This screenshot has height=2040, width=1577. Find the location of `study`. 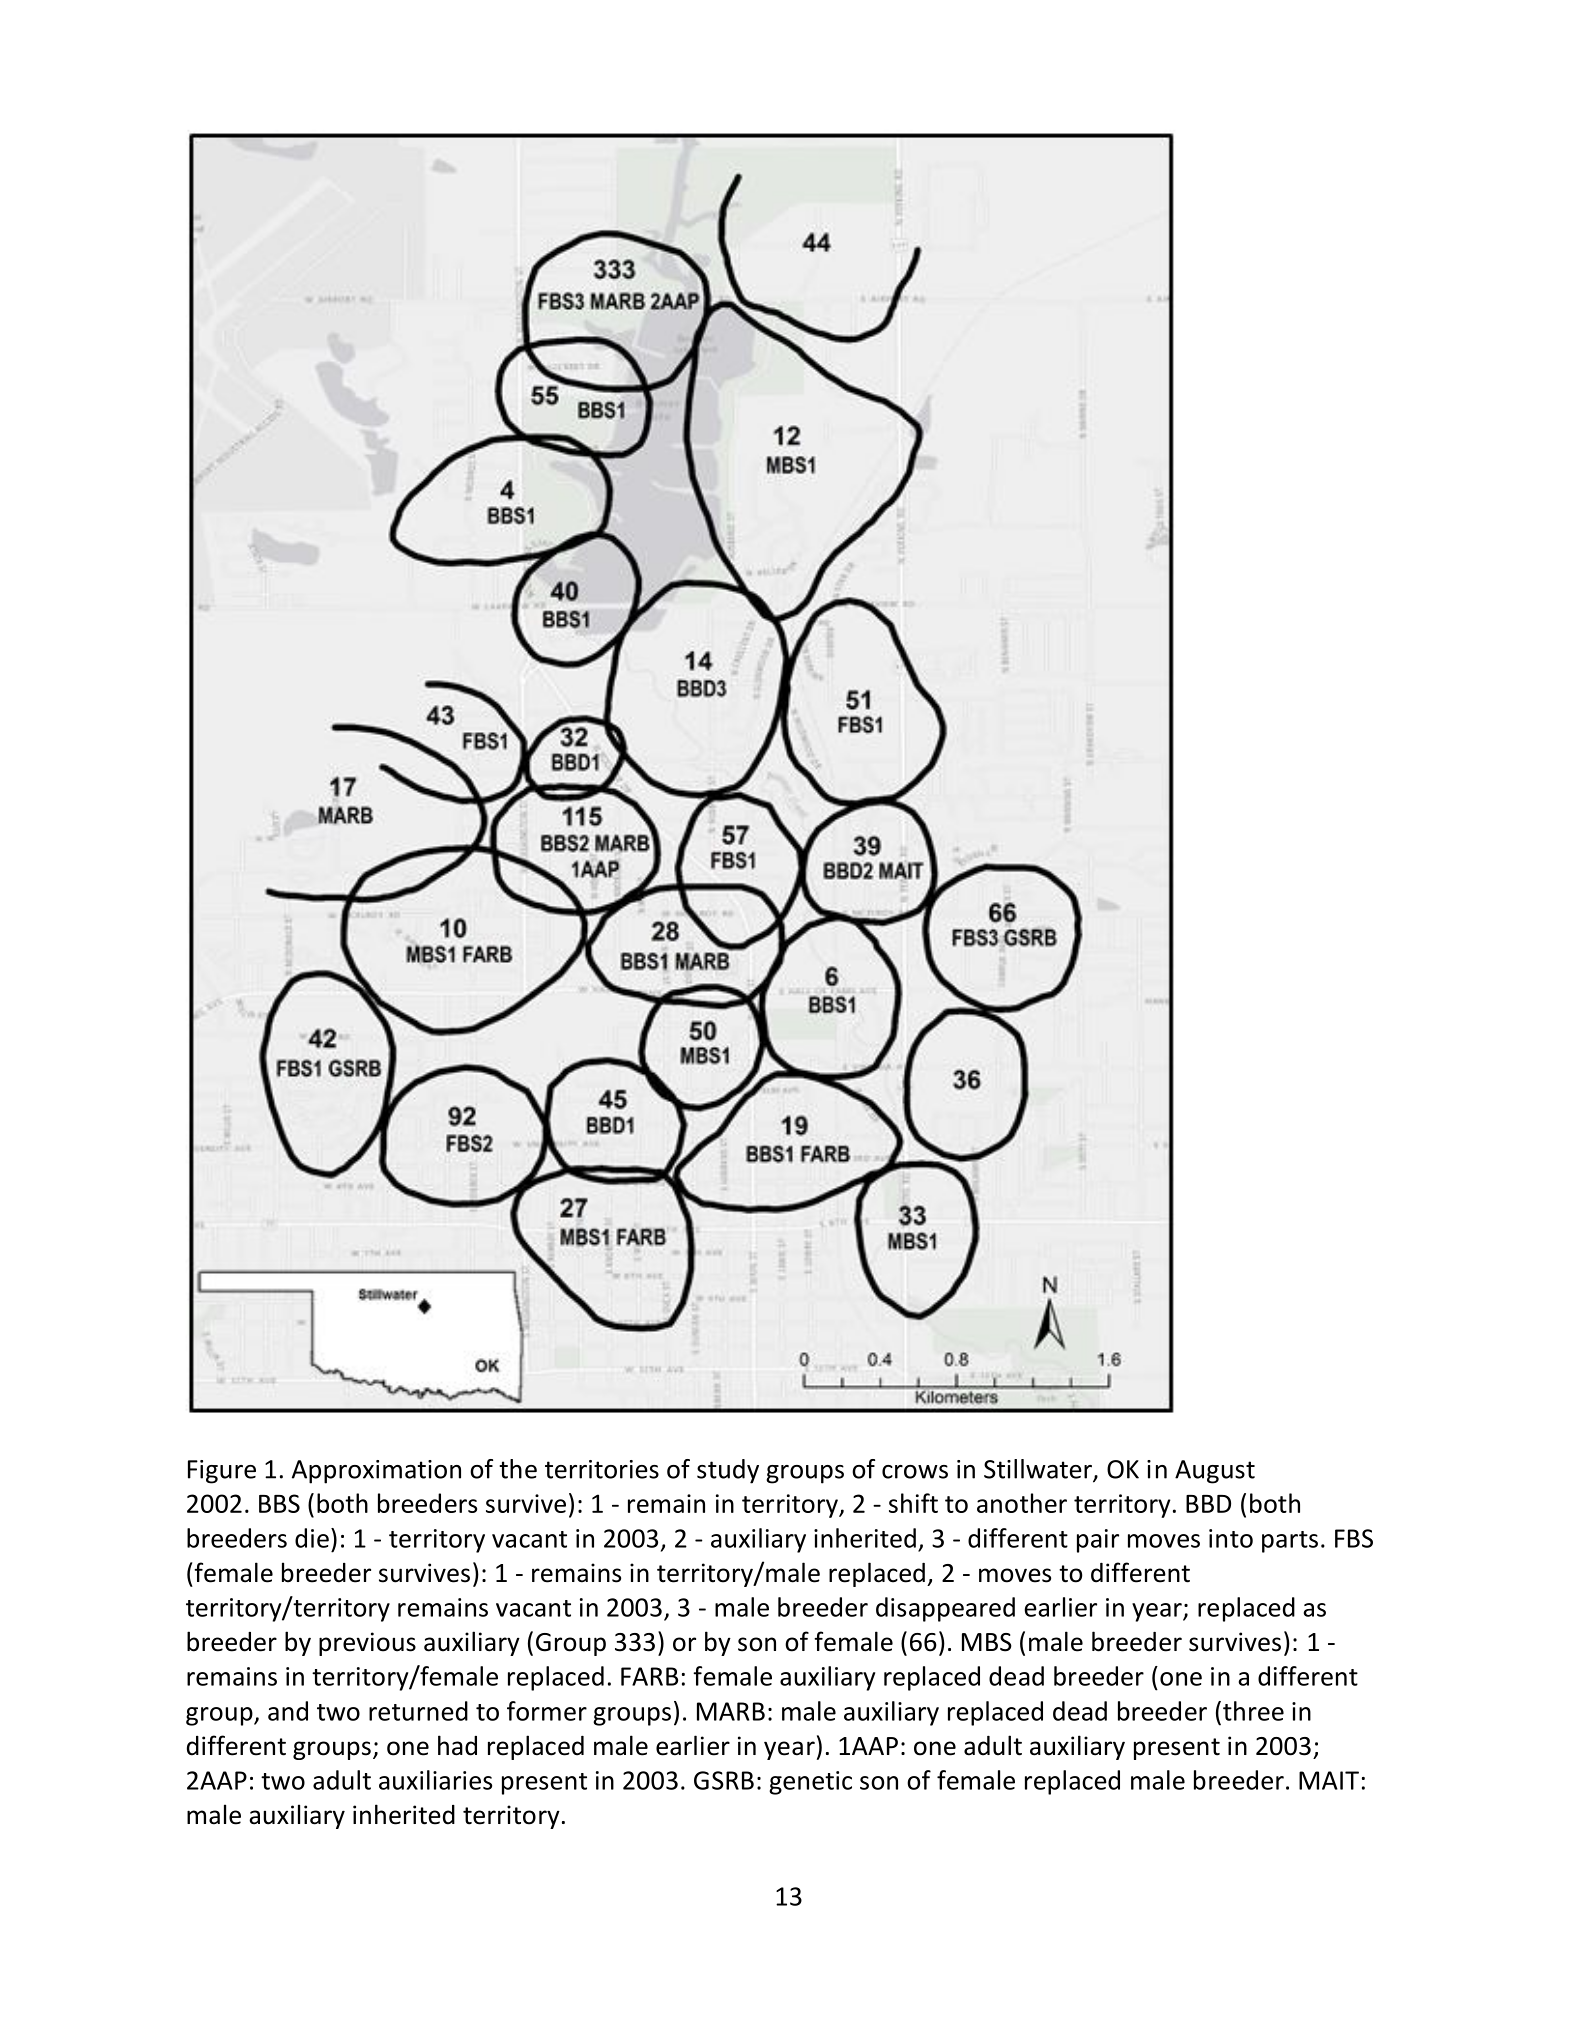

study is located at coordinates (728, 1471).
